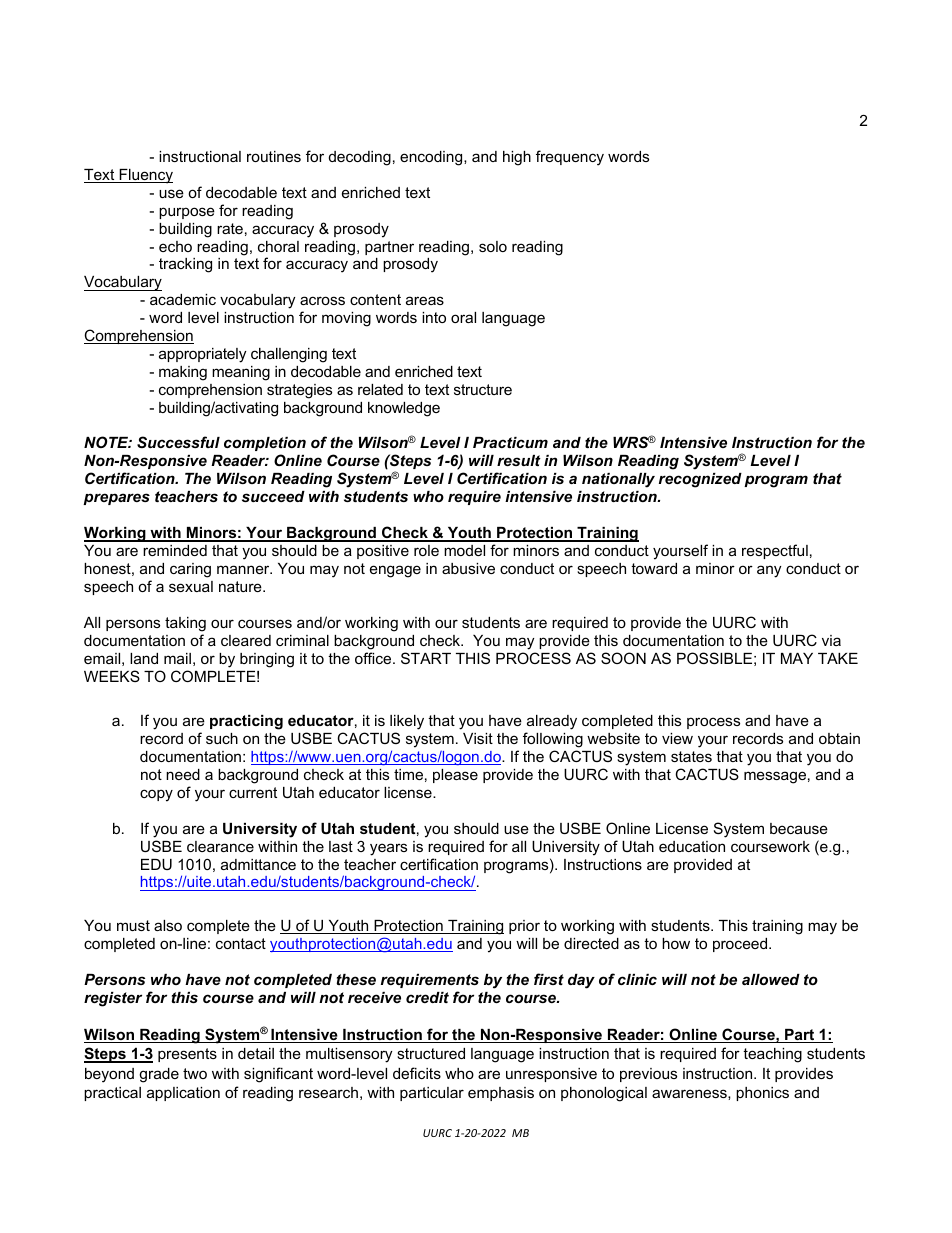 Image resolution: width=952 pixels, height=1233 pixels. What do you see at coordinates (455, 776) in the screenshot?
I see `please` at bounding box center [455, 776].
